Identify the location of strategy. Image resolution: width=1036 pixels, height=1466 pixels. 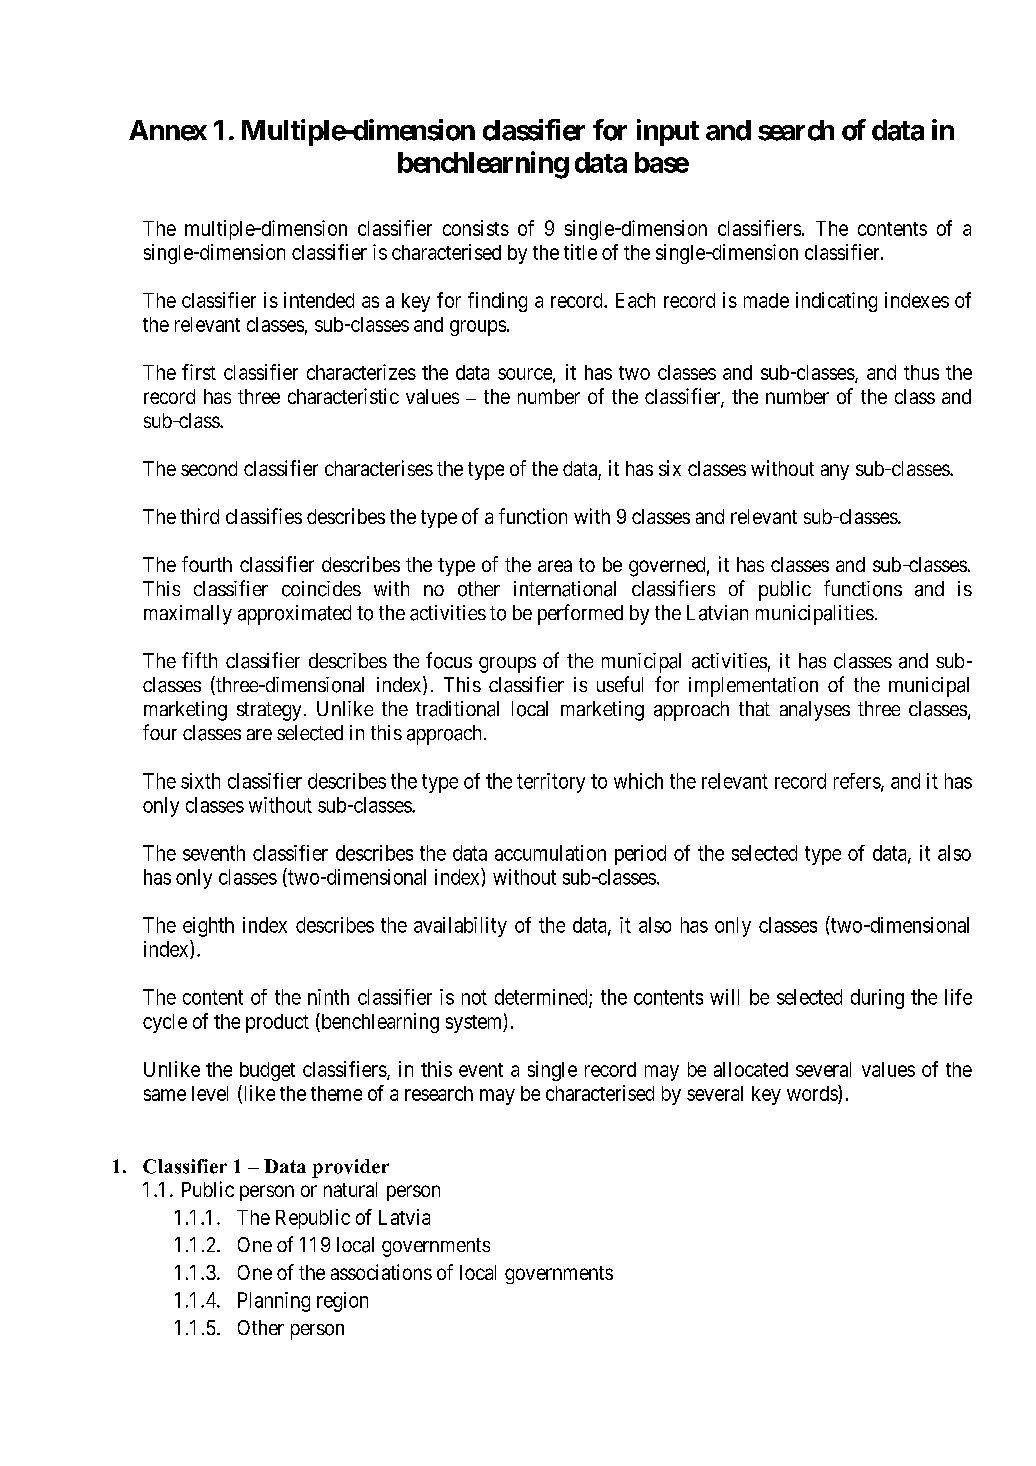
(269, 711).
